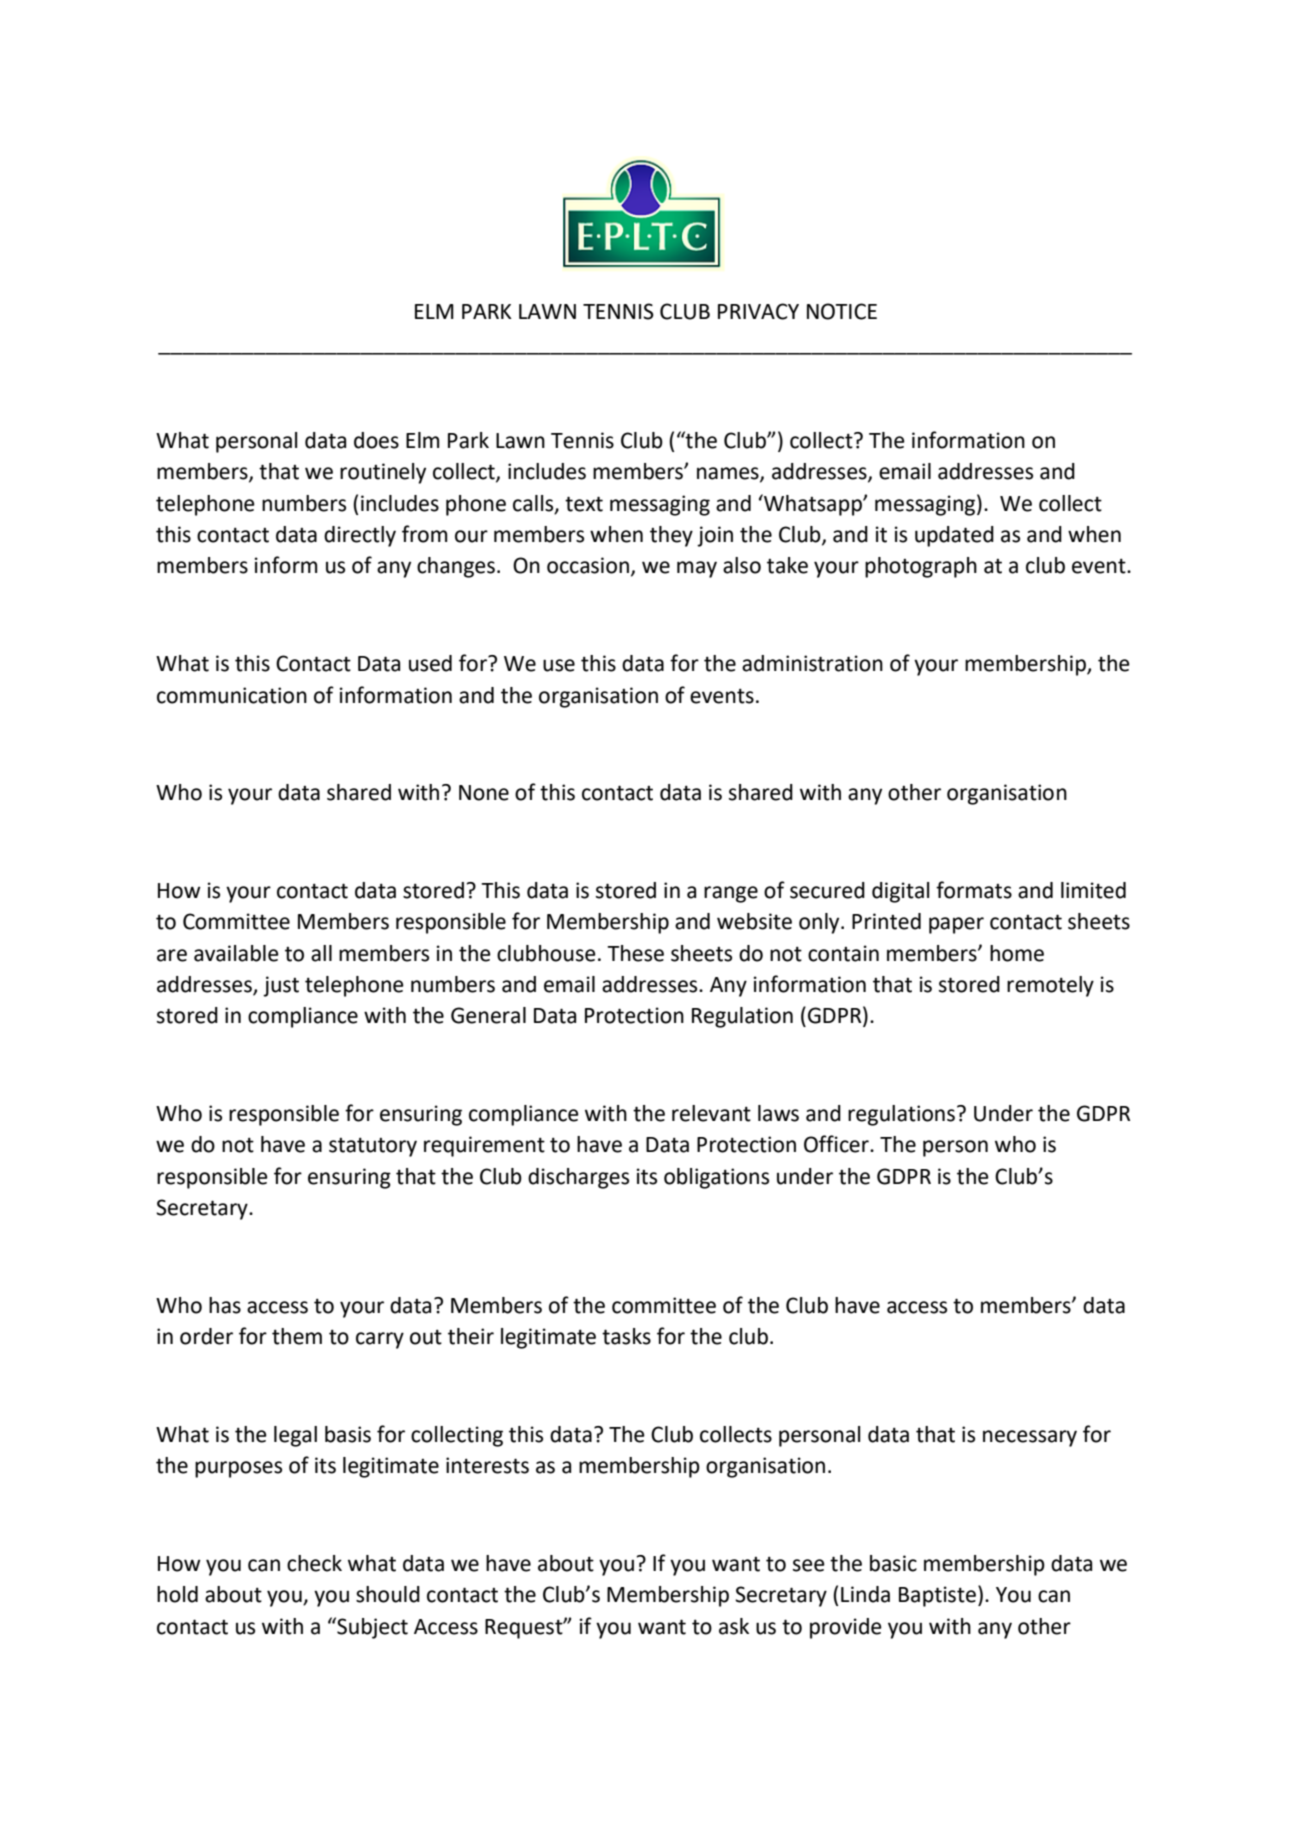 This screenshot has height=1826, width=1291. Describe the element at coordinates (731, 894) in the screenshot. I see `range` at that location.
